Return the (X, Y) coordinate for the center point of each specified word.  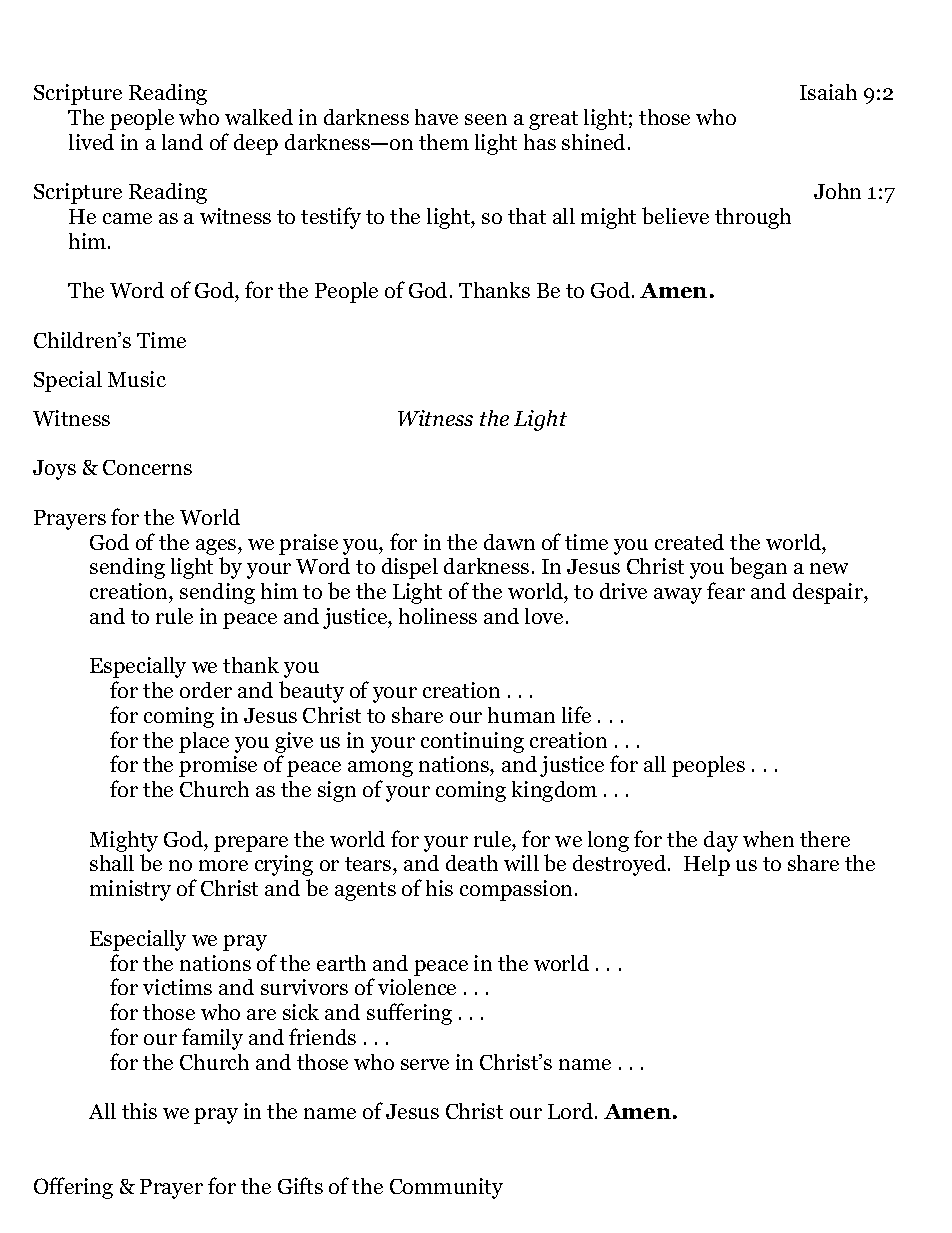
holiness (438, 616)
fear (726, 590)
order (206, 690)
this (139, 1111)
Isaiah (828, 92)
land (182, 142)
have (436, 117)
